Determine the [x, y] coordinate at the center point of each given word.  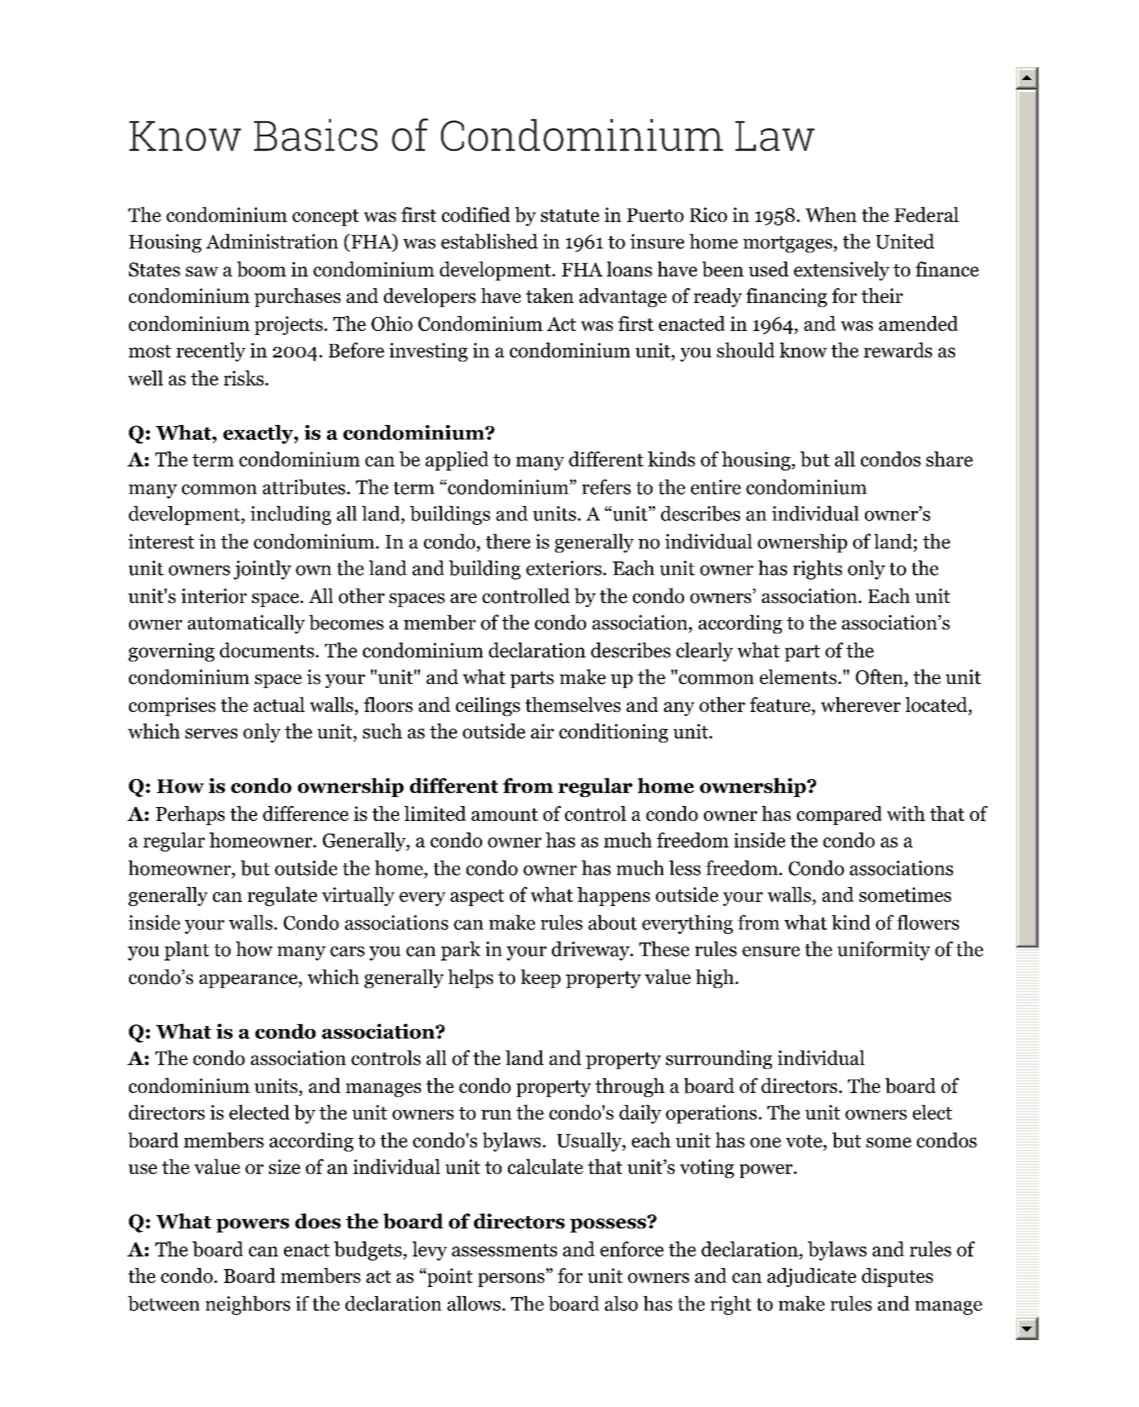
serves [211, 733]
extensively [842, 271]
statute [570, 215]
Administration [272, 241]
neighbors [247, 1305]
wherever [861, 704]
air [542, 731]
